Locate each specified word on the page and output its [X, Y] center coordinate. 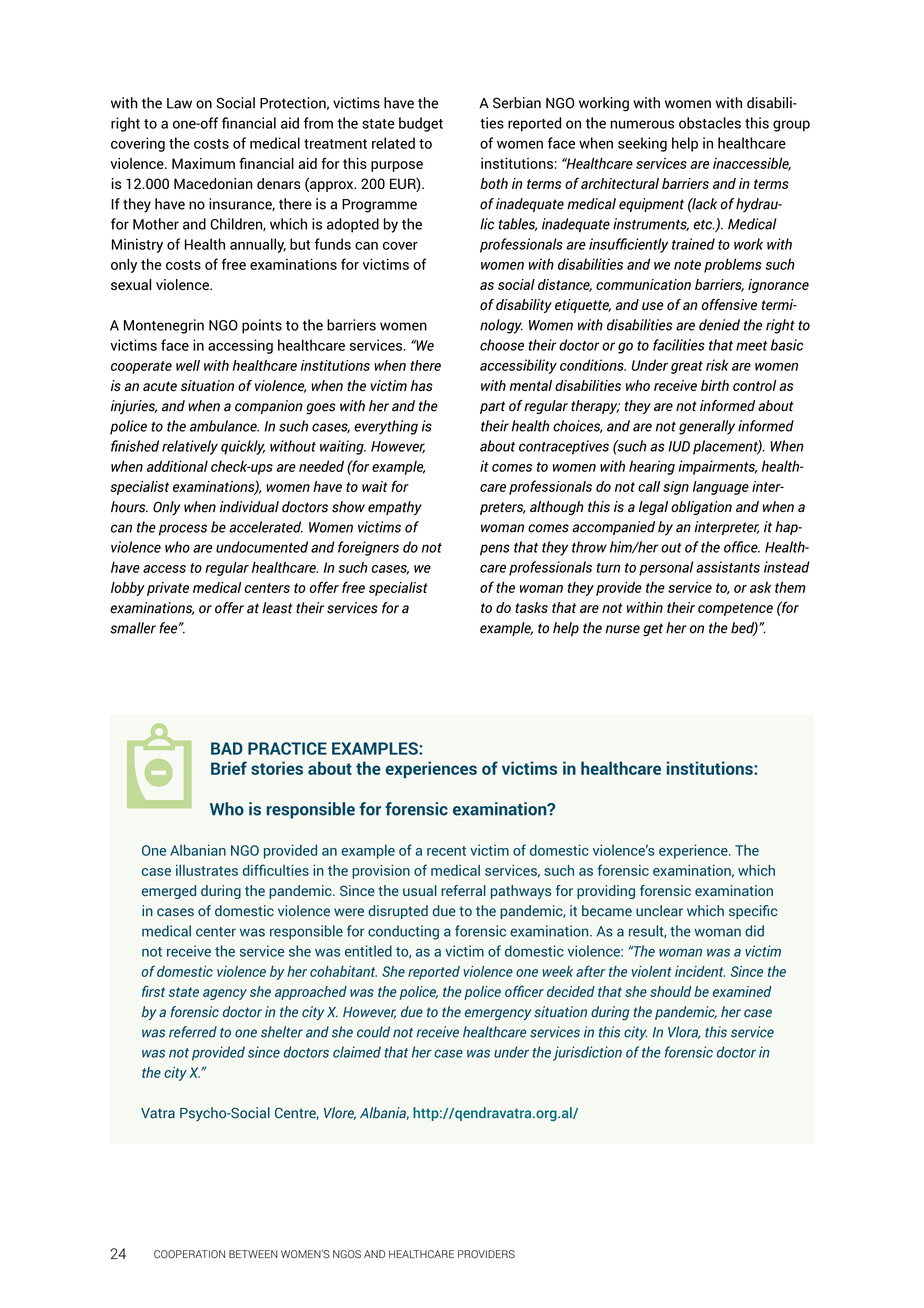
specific [753, 912]
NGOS [347, 1254]
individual [249, 507]
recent [446, 851]
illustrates [207, 870]
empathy [395, 508]
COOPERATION [189, 1254]
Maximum [203, 163]
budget [421, 124]
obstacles [710, 123]
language [721, 488]
